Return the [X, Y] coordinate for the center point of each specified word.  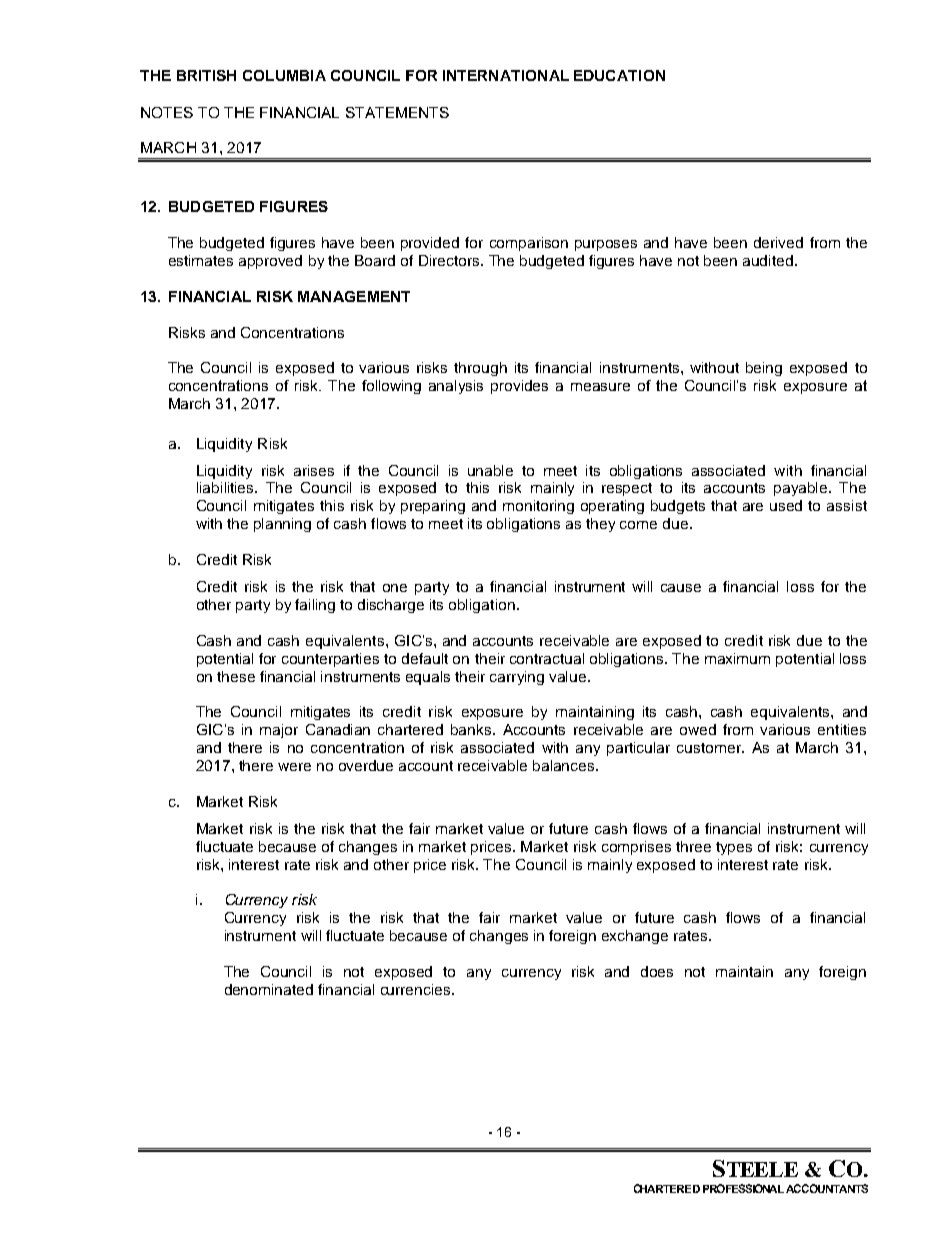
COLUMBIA [284, 75]
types [734, 848]
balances [565, 765]
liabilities [226, 487]
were [294, 767]
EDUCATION [619, 75]
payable [802, 489]
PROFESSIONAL [743, 1188]
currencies [417, 989]
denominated [269, 989]
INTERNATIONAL [506, 75]
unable [490, 470]
